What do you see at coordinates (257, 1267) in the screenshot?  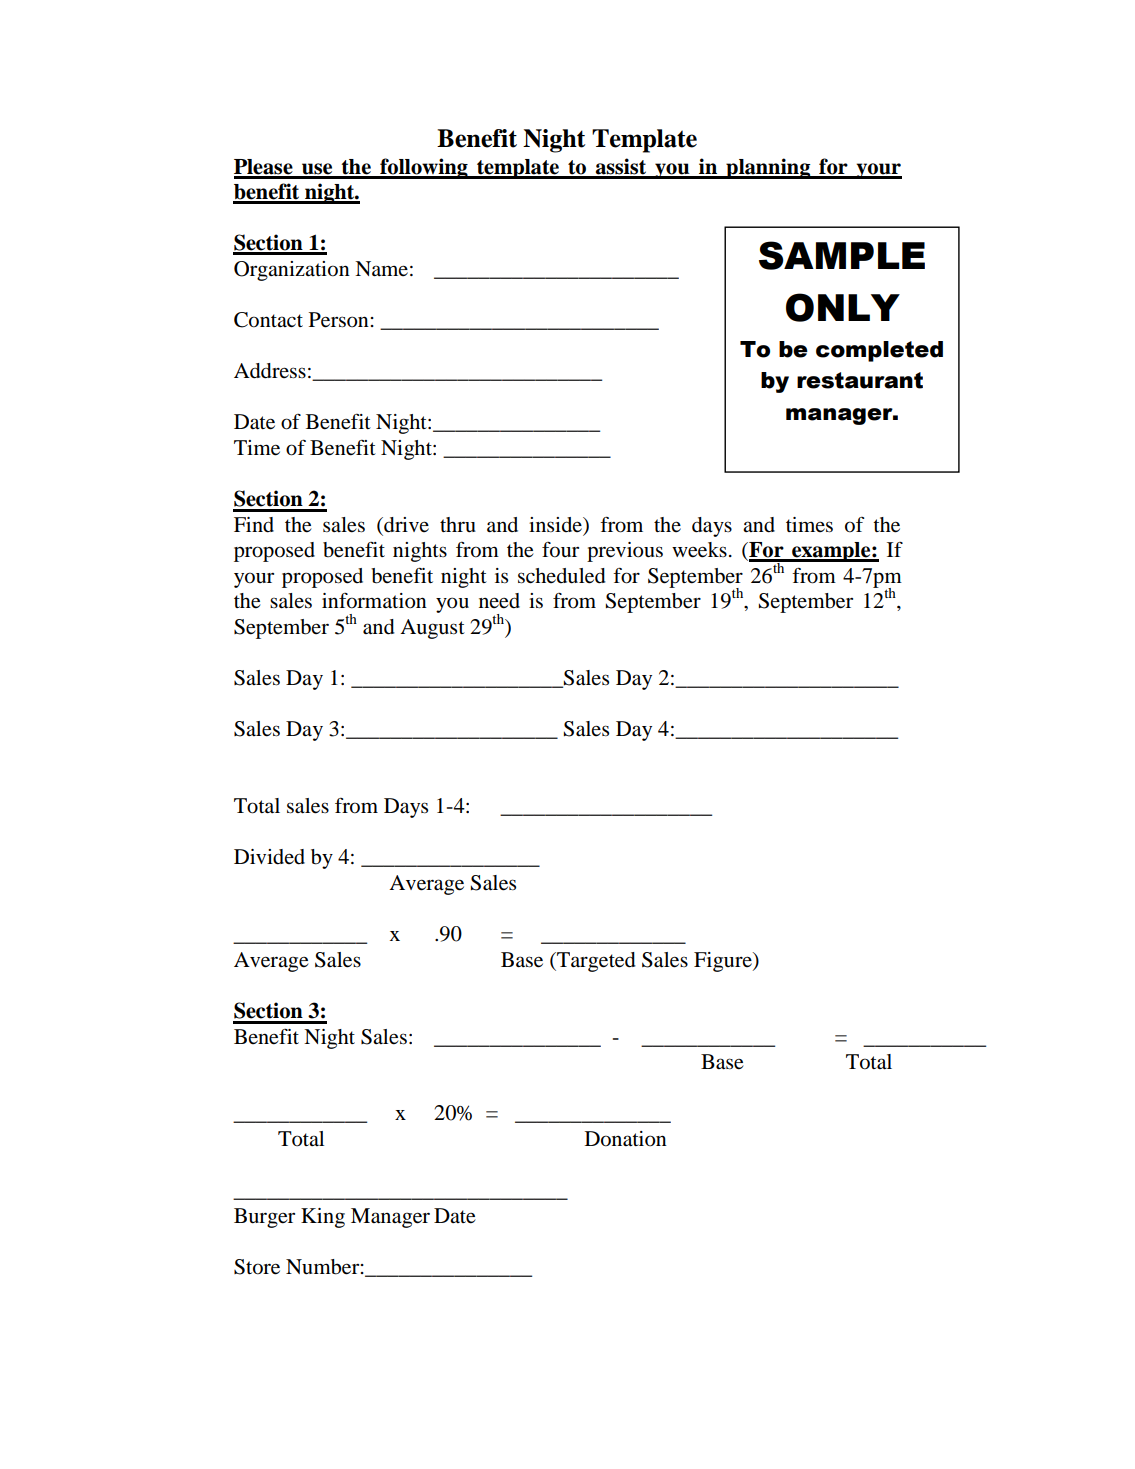 I see `Store` at bounding box center [257, 1267].
